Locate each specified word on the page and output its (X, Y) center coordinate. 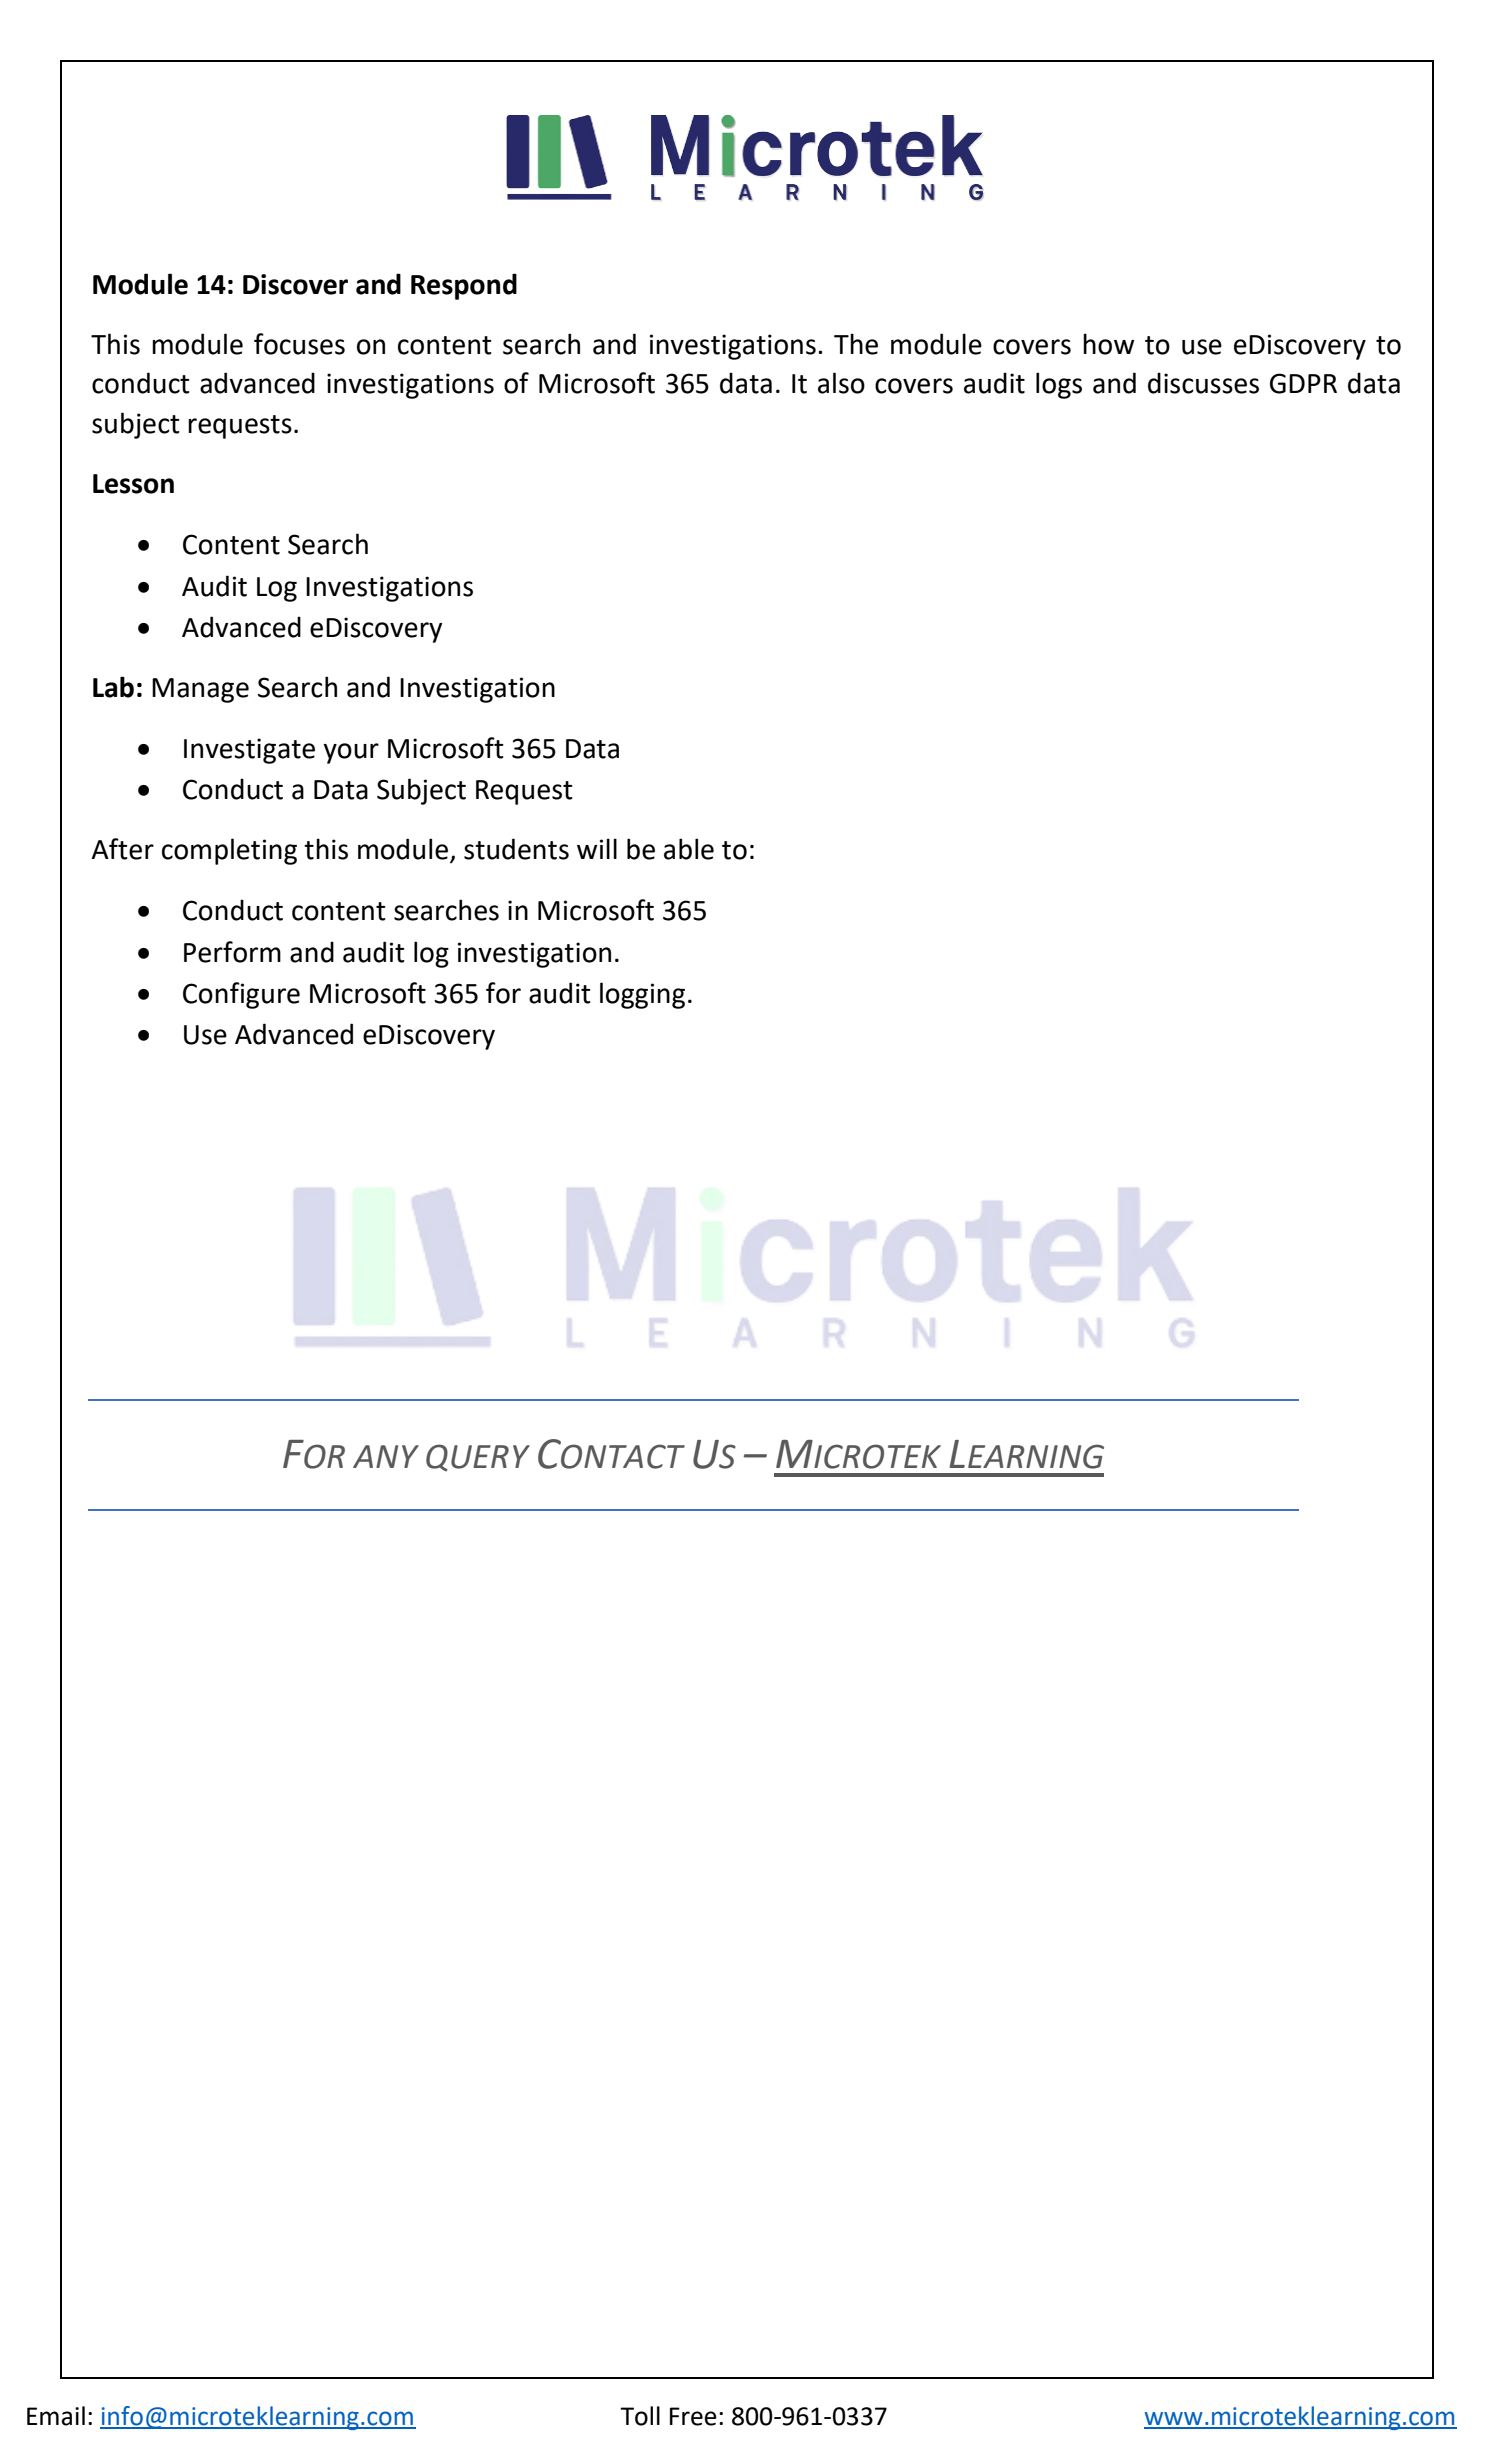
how (1108, 344)
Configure (241, 995)
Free (693, 2416)
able (689, 849)
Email (56, 2416)
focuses (299, 344)
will (597, 848)
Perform (232, 952)
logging (642, 995)
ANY (386, 1456)
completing (229, 851)
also (841, 383)
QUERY (478, 1457)
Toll (640, 2416)
